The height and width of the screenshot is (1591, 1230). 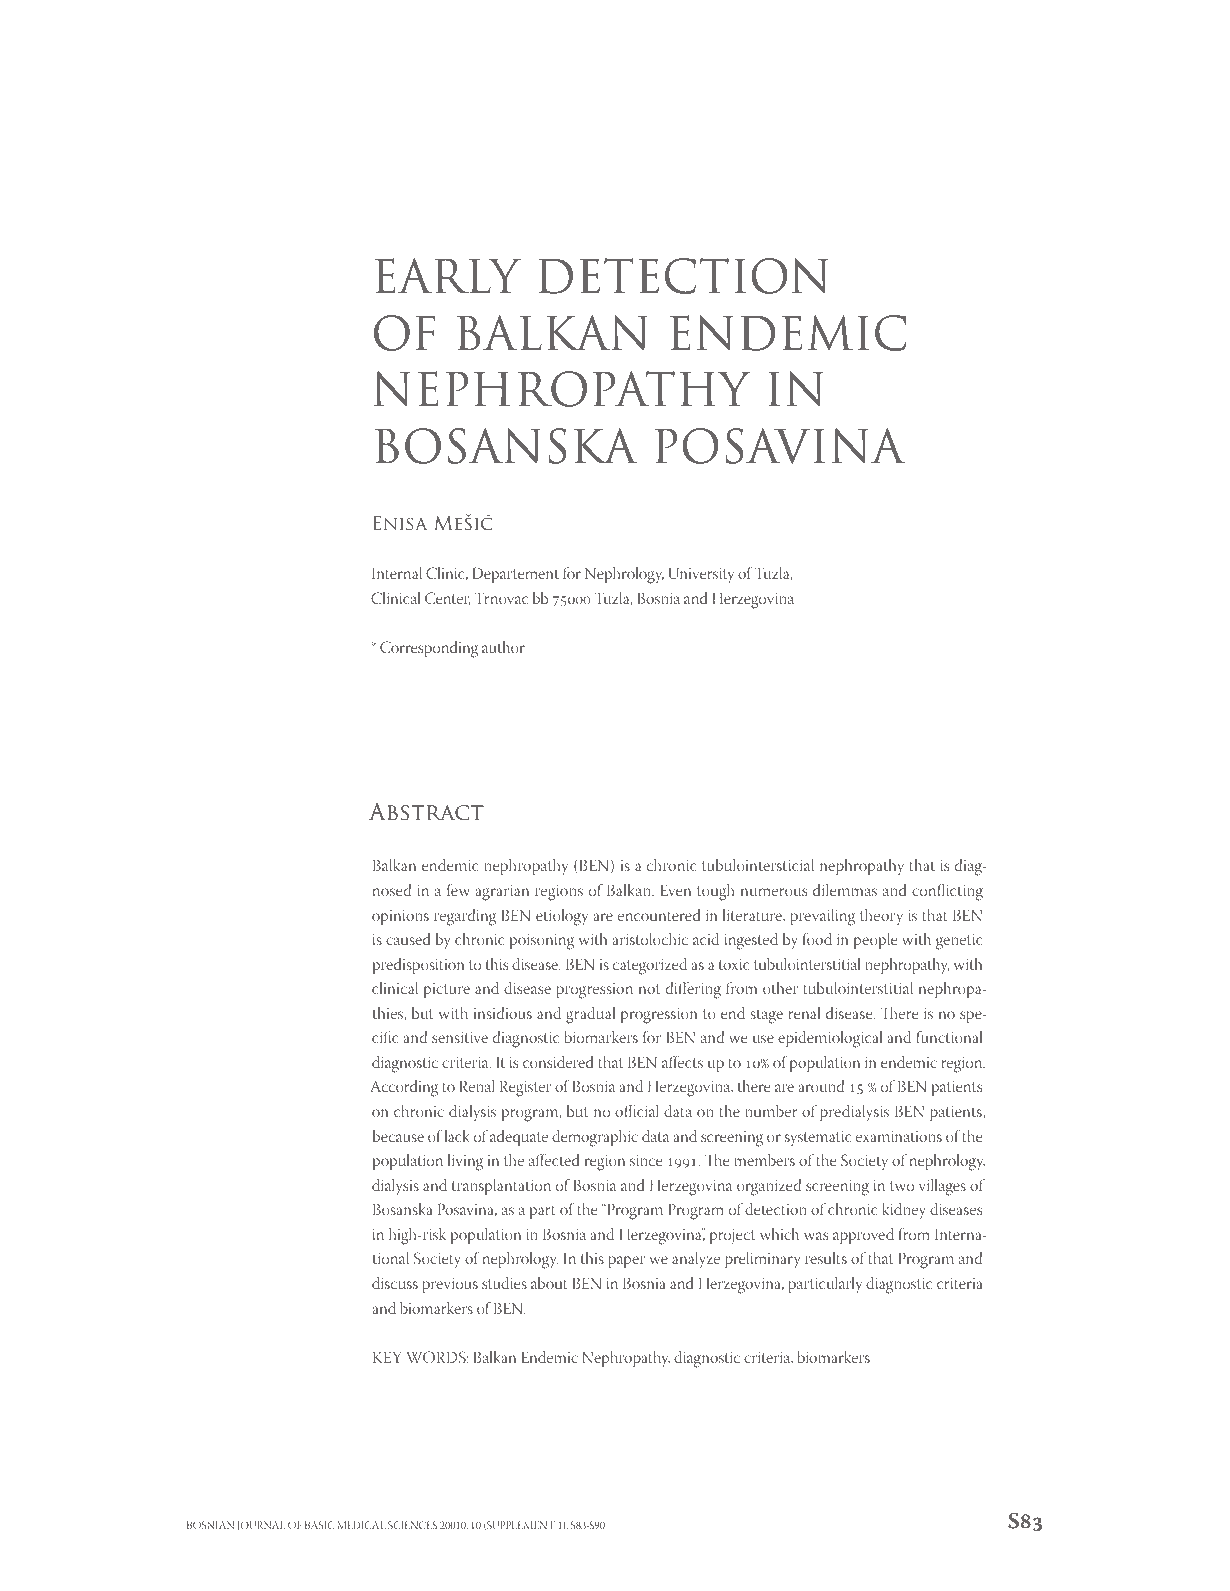 I want to click on author, so click(x=503, y=647).
